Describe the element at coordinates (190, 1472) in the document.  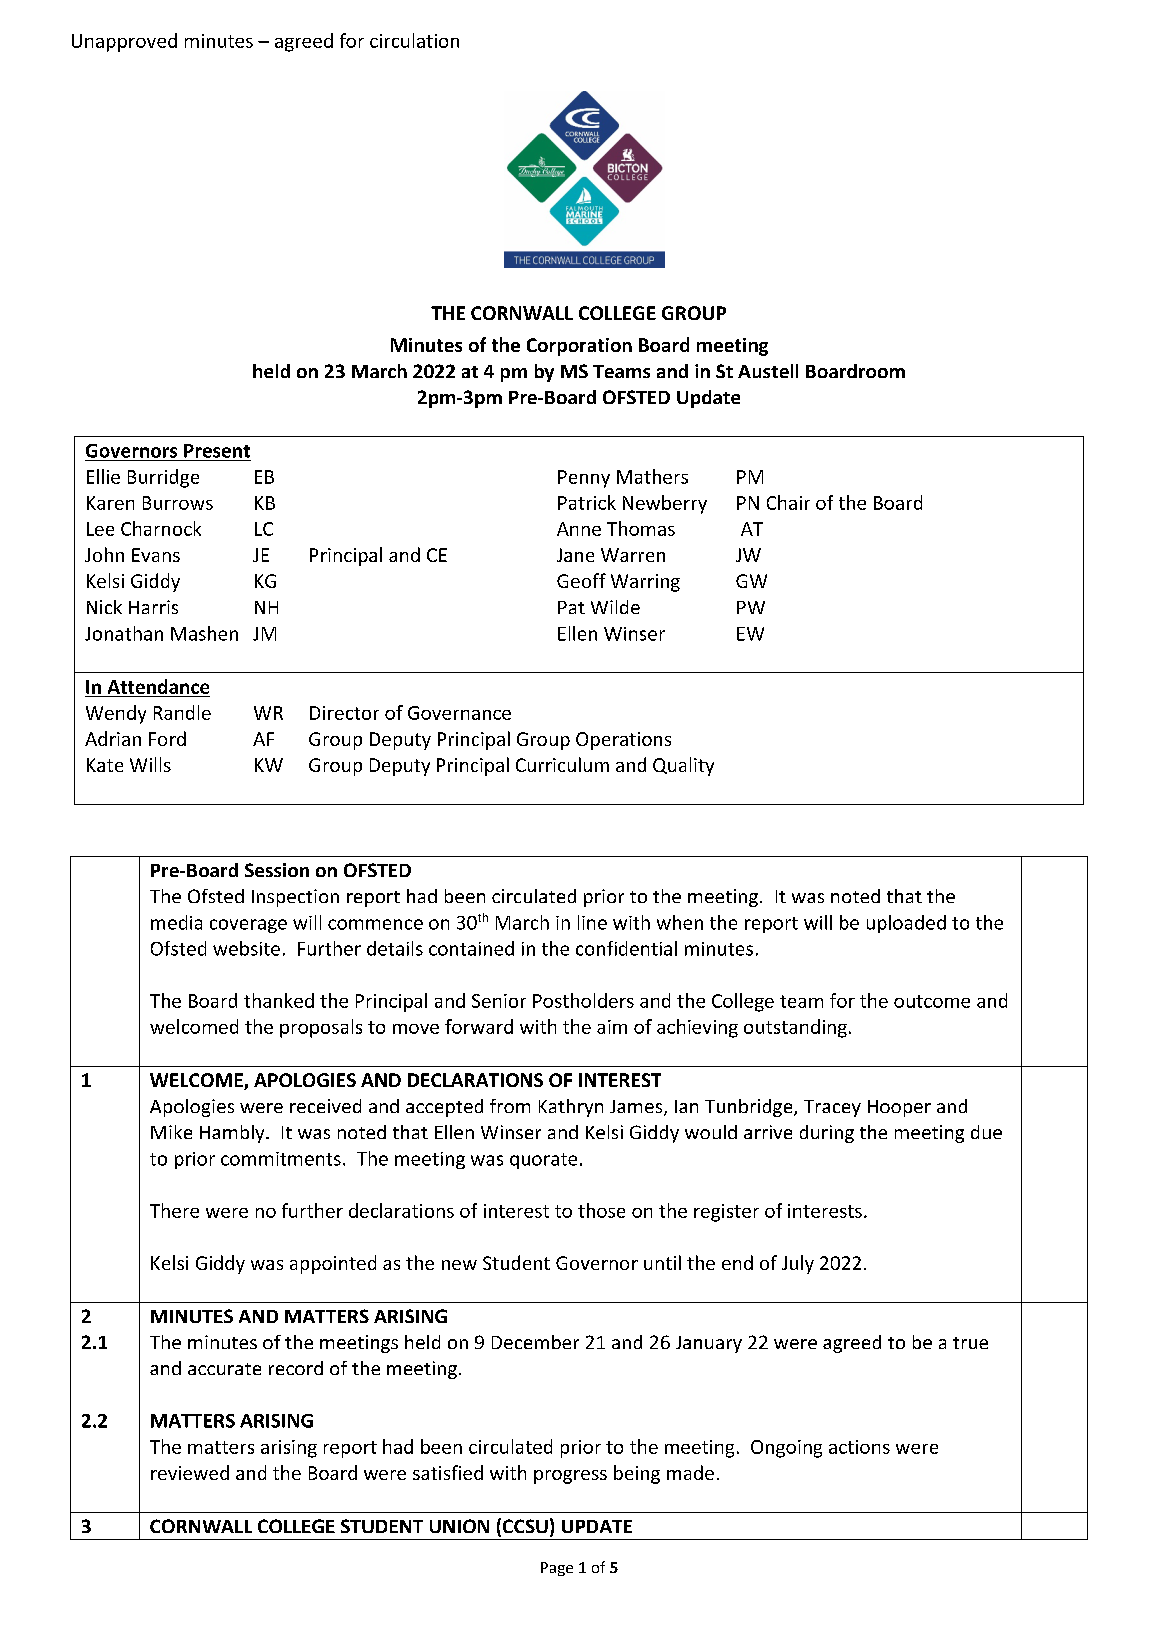
I see `reviewed` at that location.
